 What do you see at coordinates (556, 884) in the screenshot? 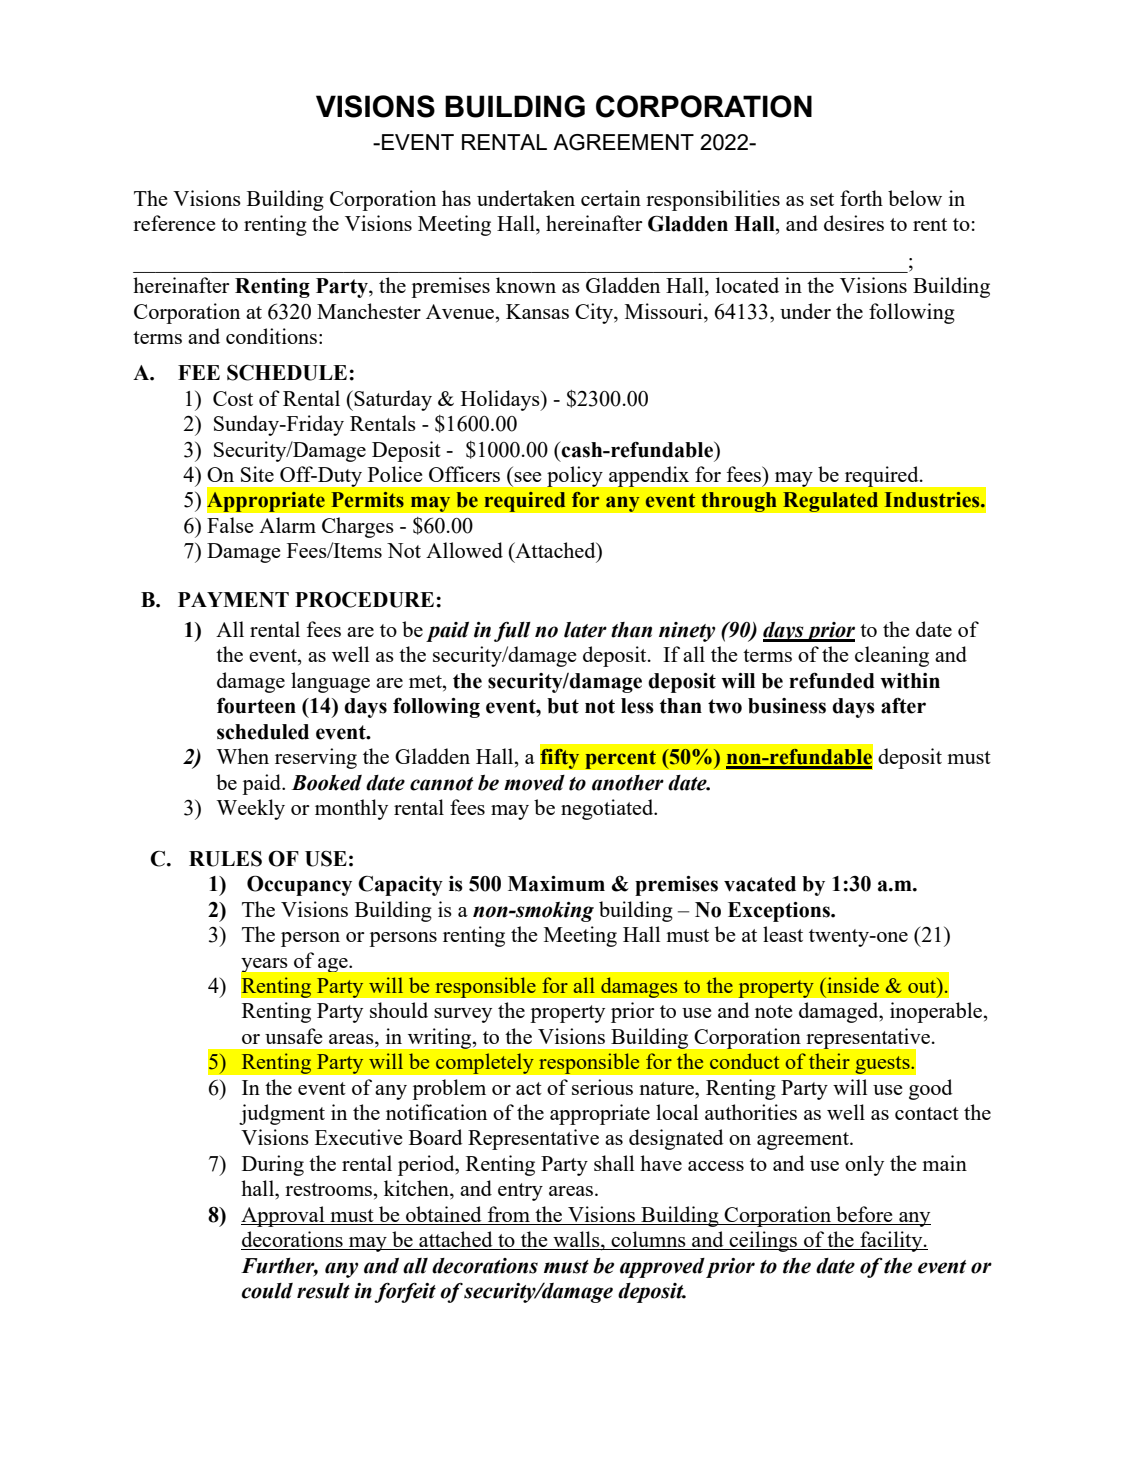
I see `Maximum` at bounding box center [556, 884].
